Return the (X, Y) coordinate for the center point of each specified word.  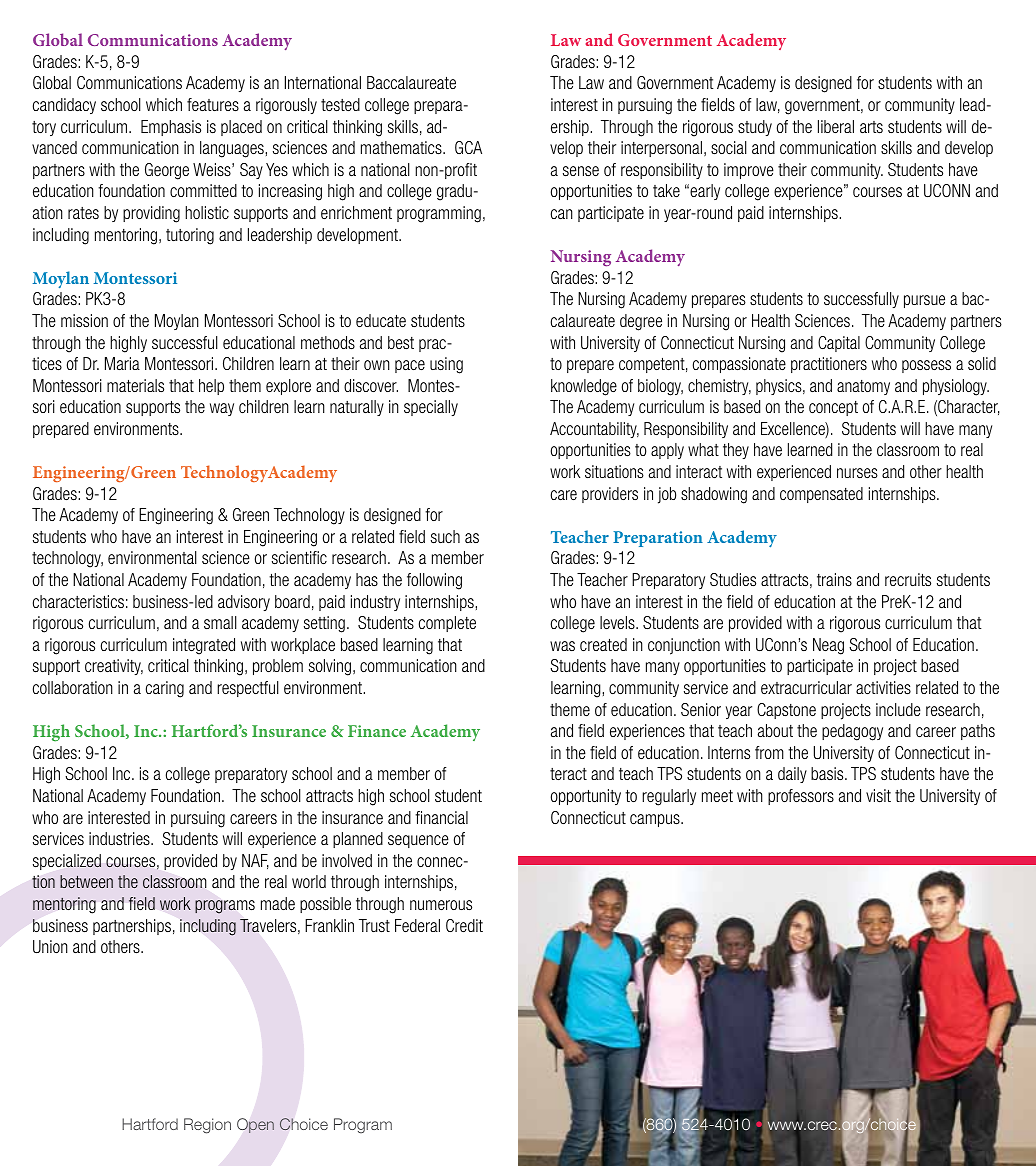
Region (207, 1126)
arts (871, 127)
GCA (468, 147)
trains (834, 579)
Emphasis (171, 128)
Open (255, 1125)
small (220, 622)
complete (447, 624)
